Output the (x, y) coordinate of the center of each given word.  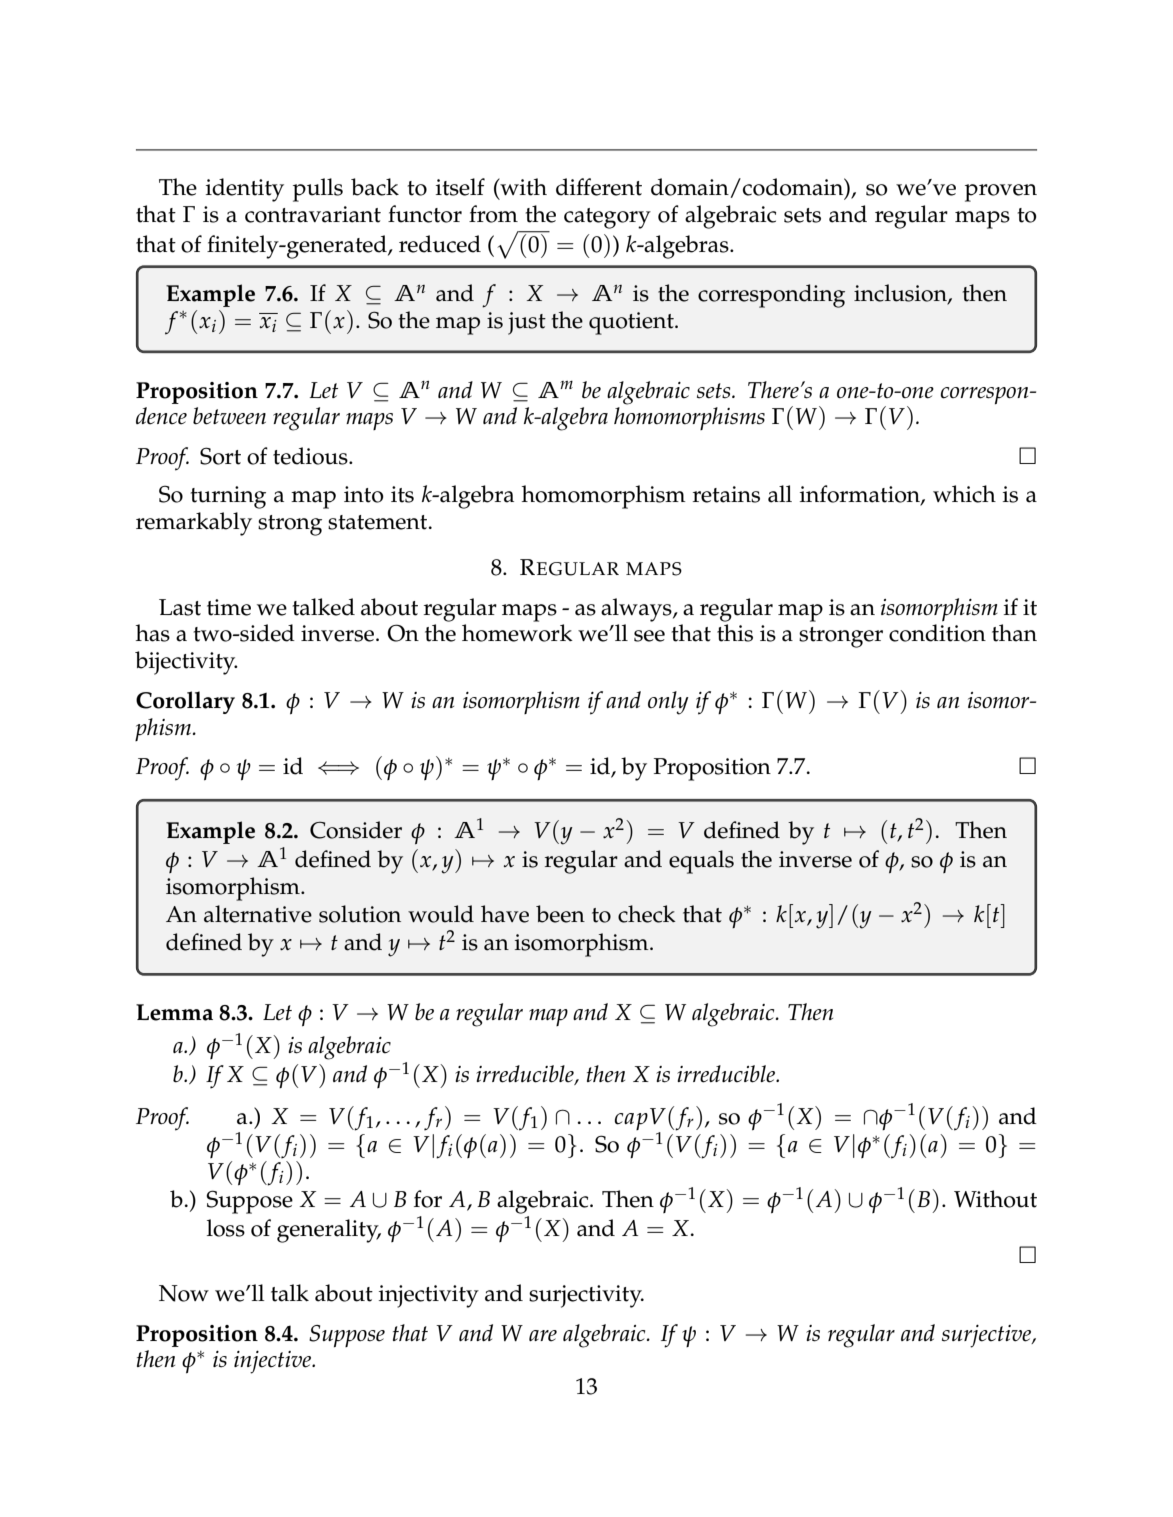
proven (1001, 193)
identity (245, 190)
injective (274, 1362)
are (543, 1336)
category (607, 218)
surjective (988, 1336)
